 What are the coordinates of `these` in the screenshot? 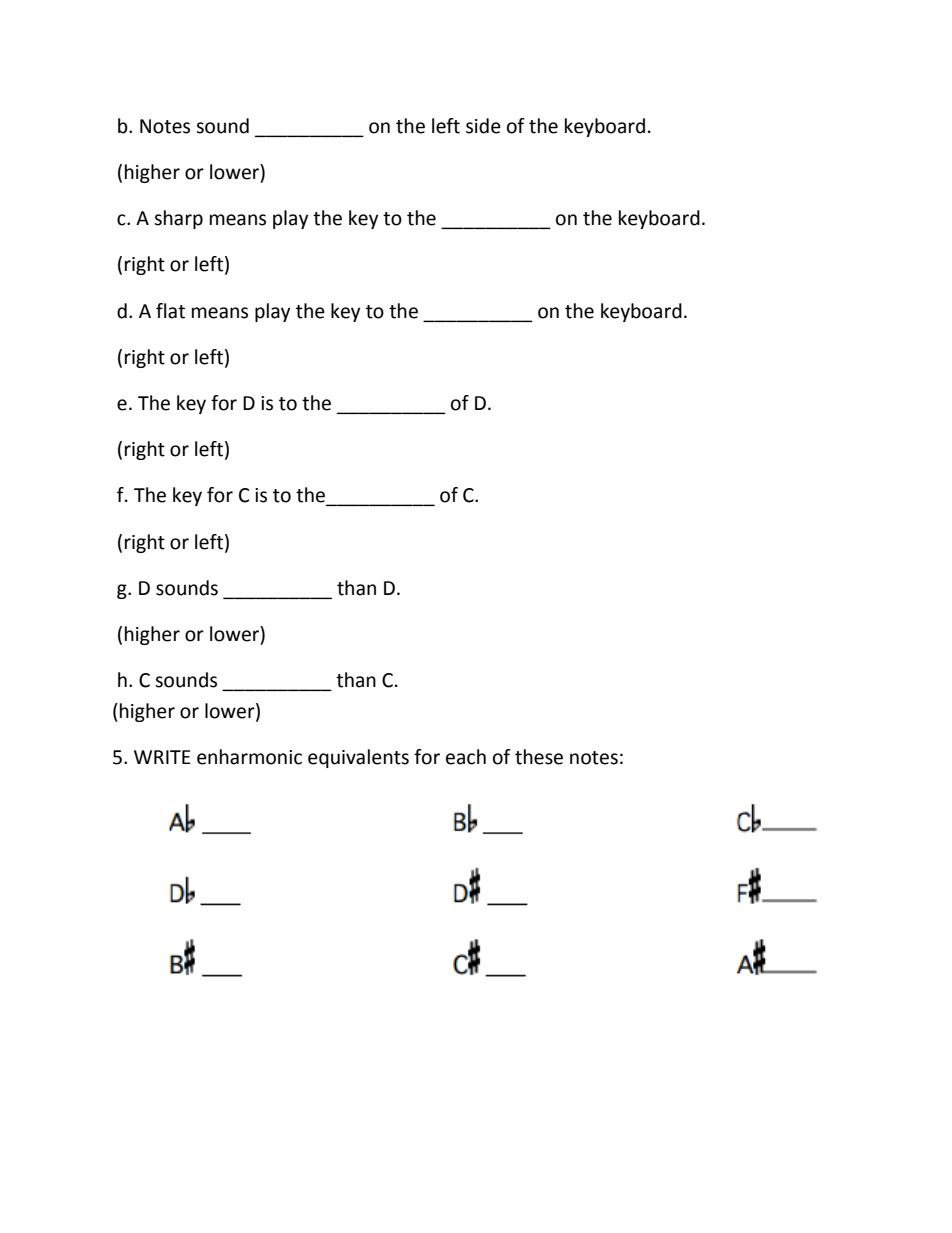 It's located at (539, 757).
